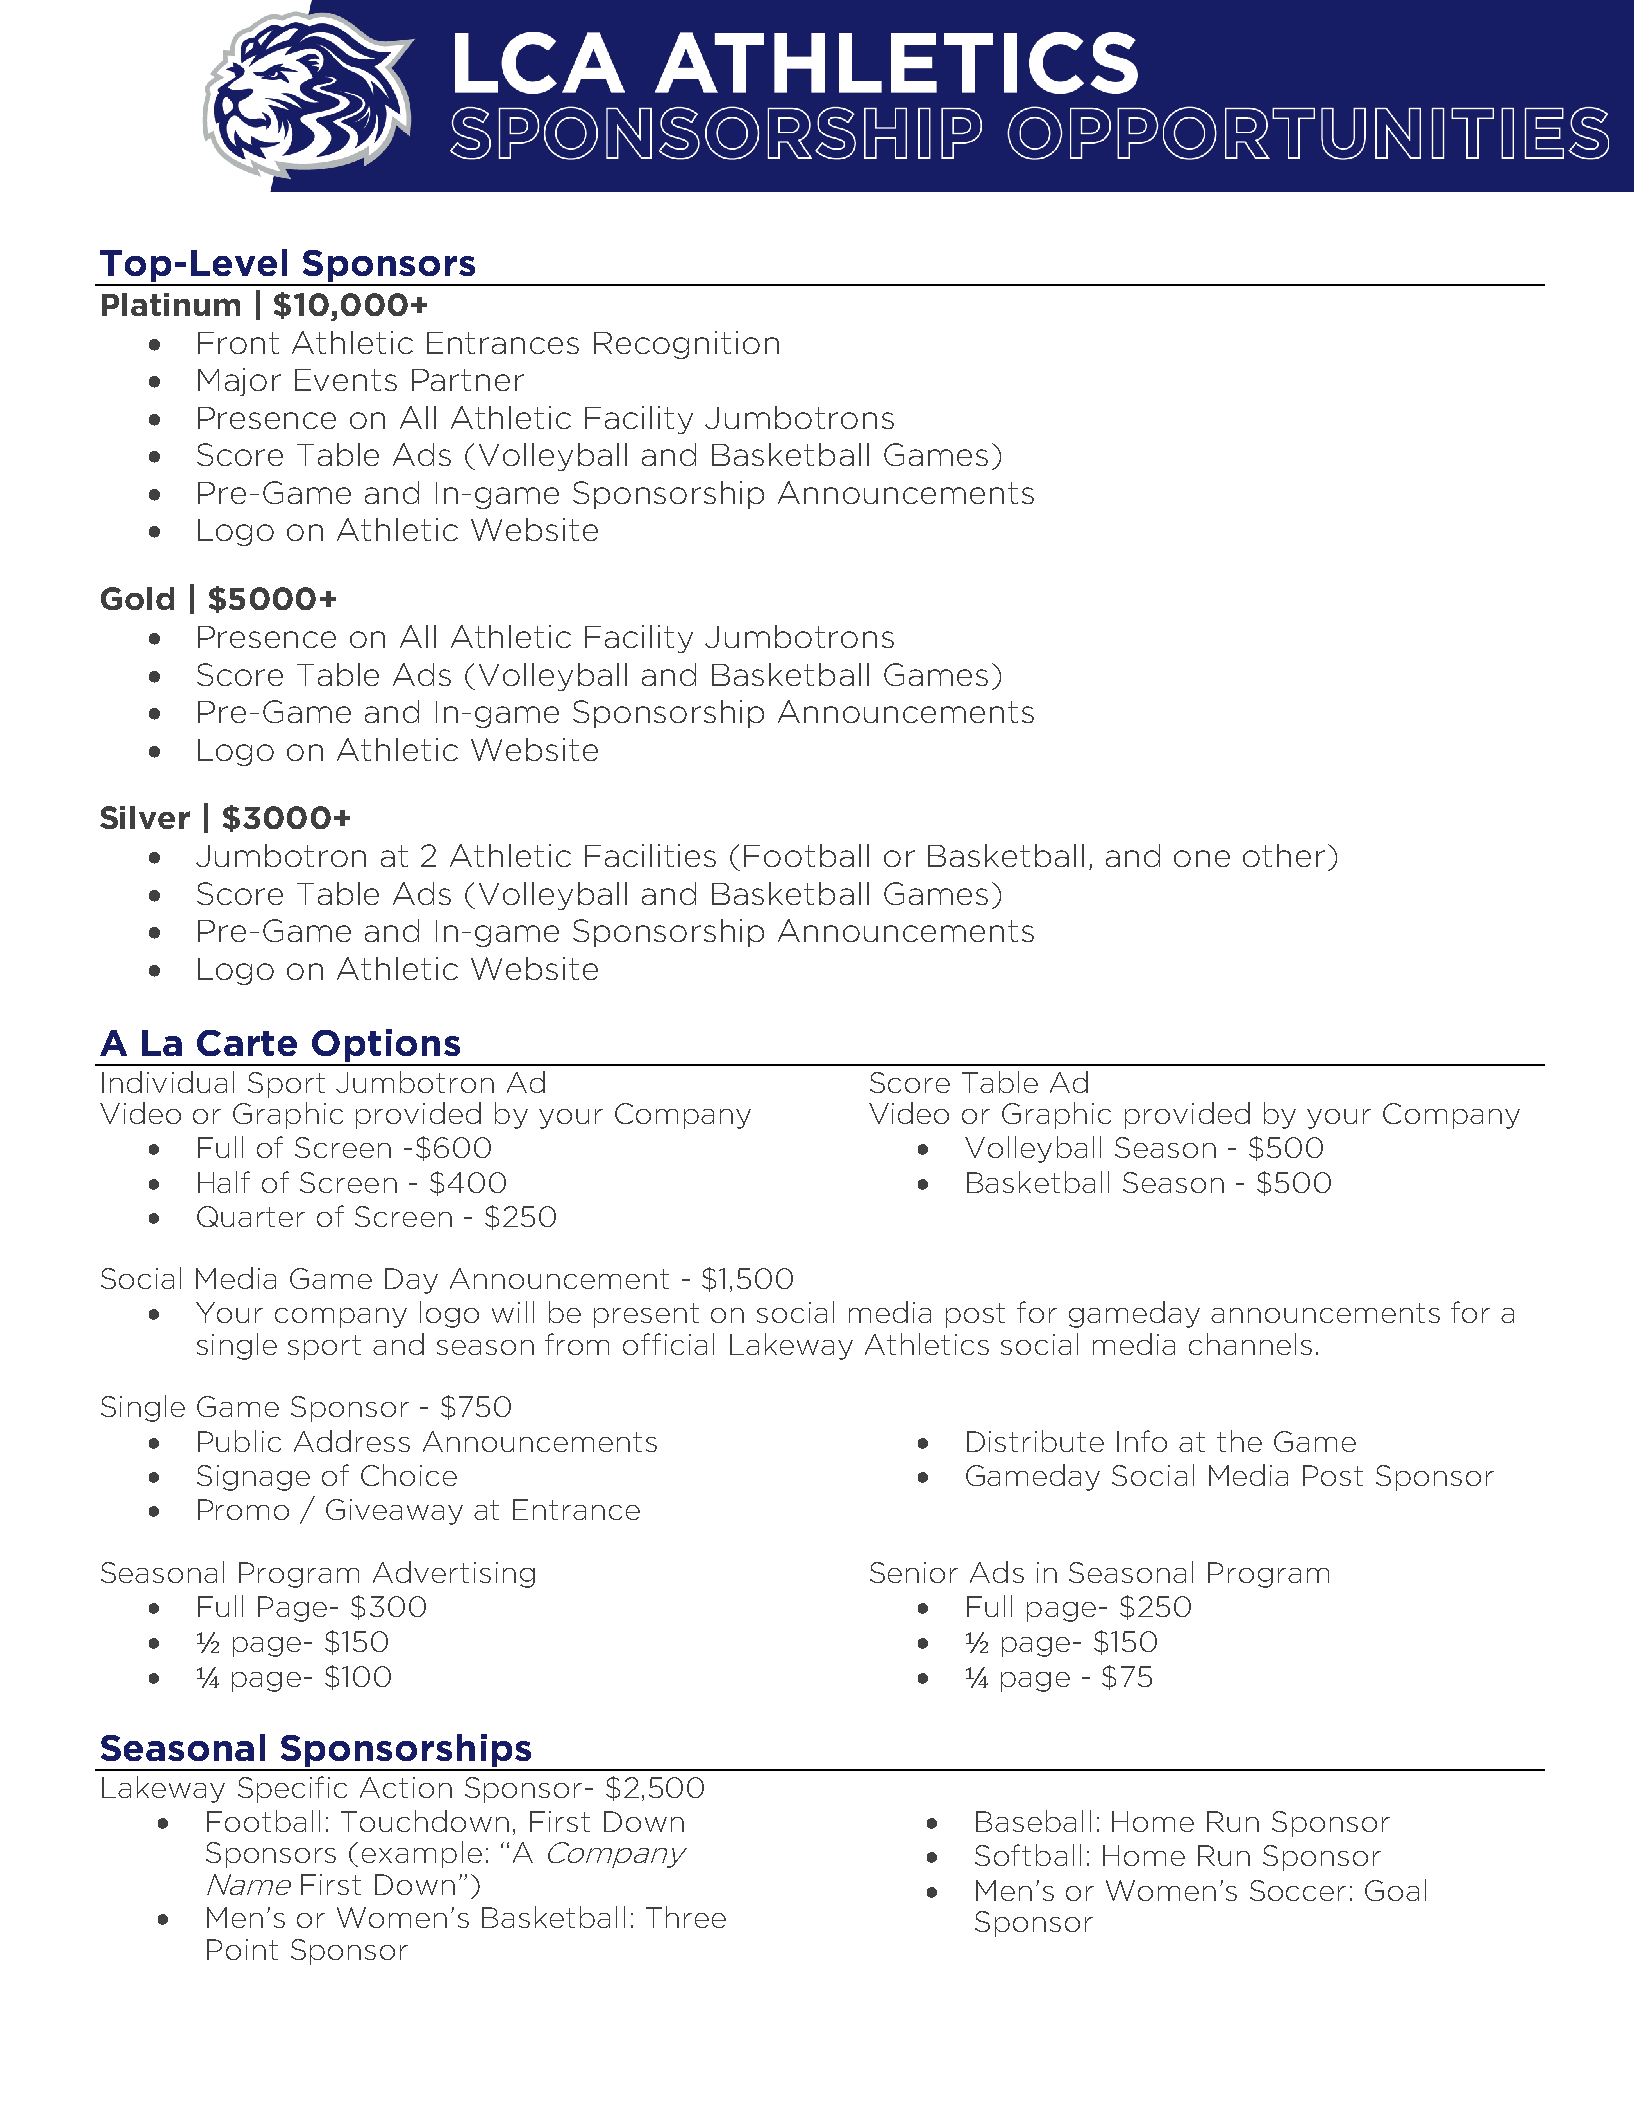 This screenshot has height=2115, width=1634. What do you see at coordinates (686, 345) in the screenshot?
I see `Recognition` at bounding box center [686, 345].
